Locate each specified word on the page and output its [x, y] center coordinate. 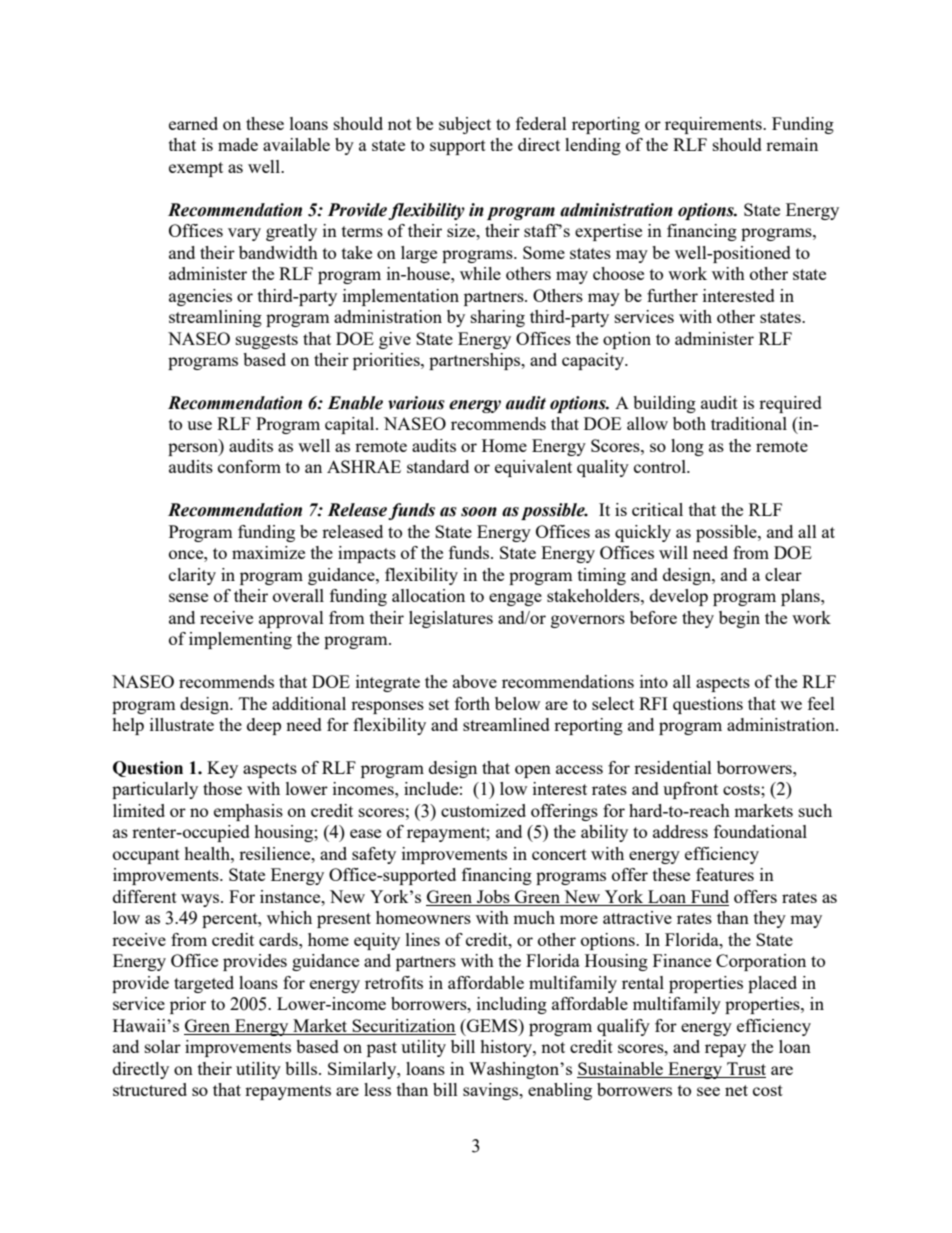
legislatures [451, 619]
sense [188, 597]
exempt [196, 169]
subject [465, 125]
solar [163, 1046]
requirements [714, 125]
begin [739, 619]
